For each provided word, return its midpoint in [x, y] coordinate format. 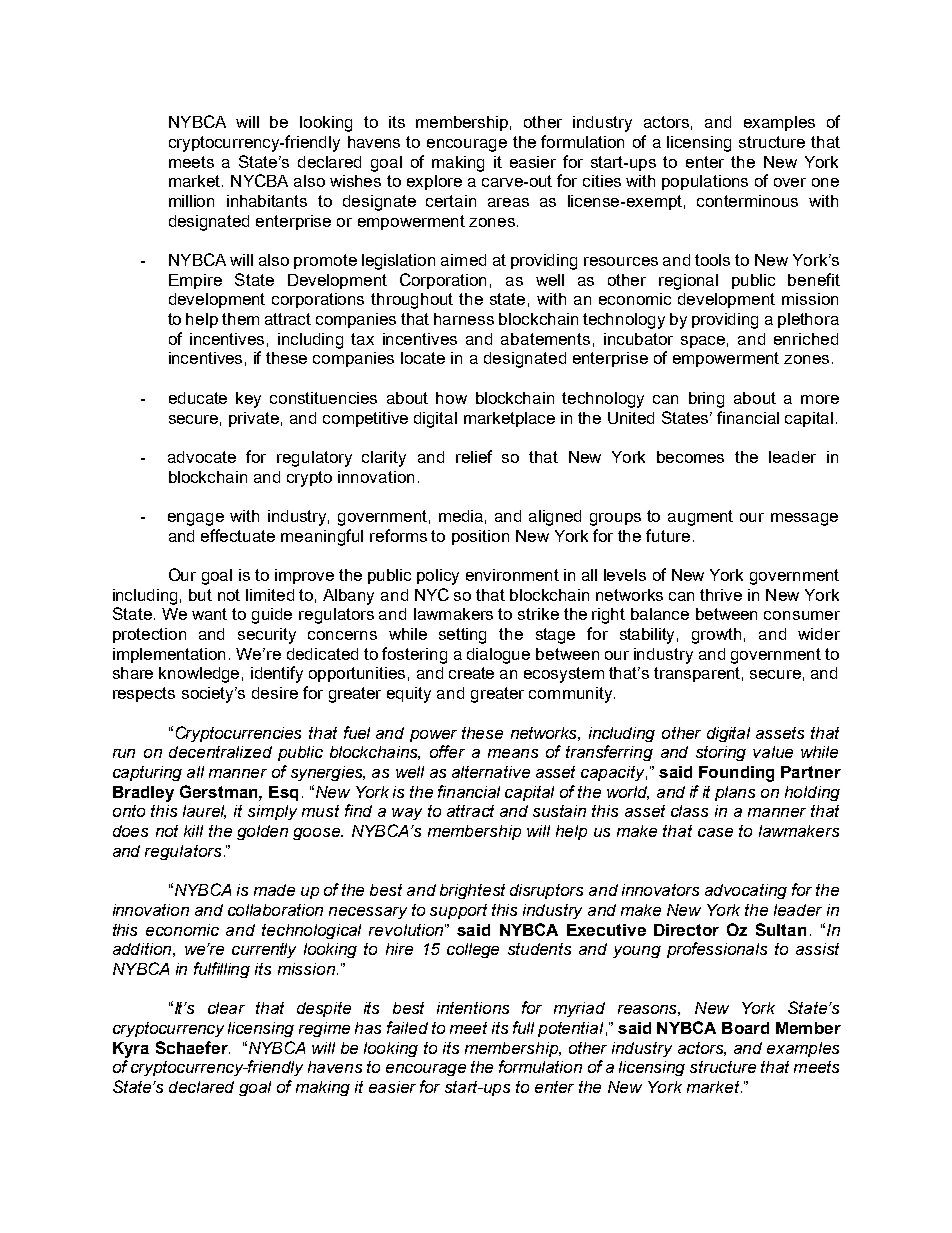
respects [144, 694]
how [451, 398]
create [471, 673]
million [191, 201]
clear [226, 1008]
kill [193, 831]
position [480, 537]
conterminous [747, 201]
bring [706, 400]
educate [198, 398]
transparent [698, 674]
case [715, 832]
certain [451, 201]
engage [196, 519]
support [458, 911]
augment [700, 518]
